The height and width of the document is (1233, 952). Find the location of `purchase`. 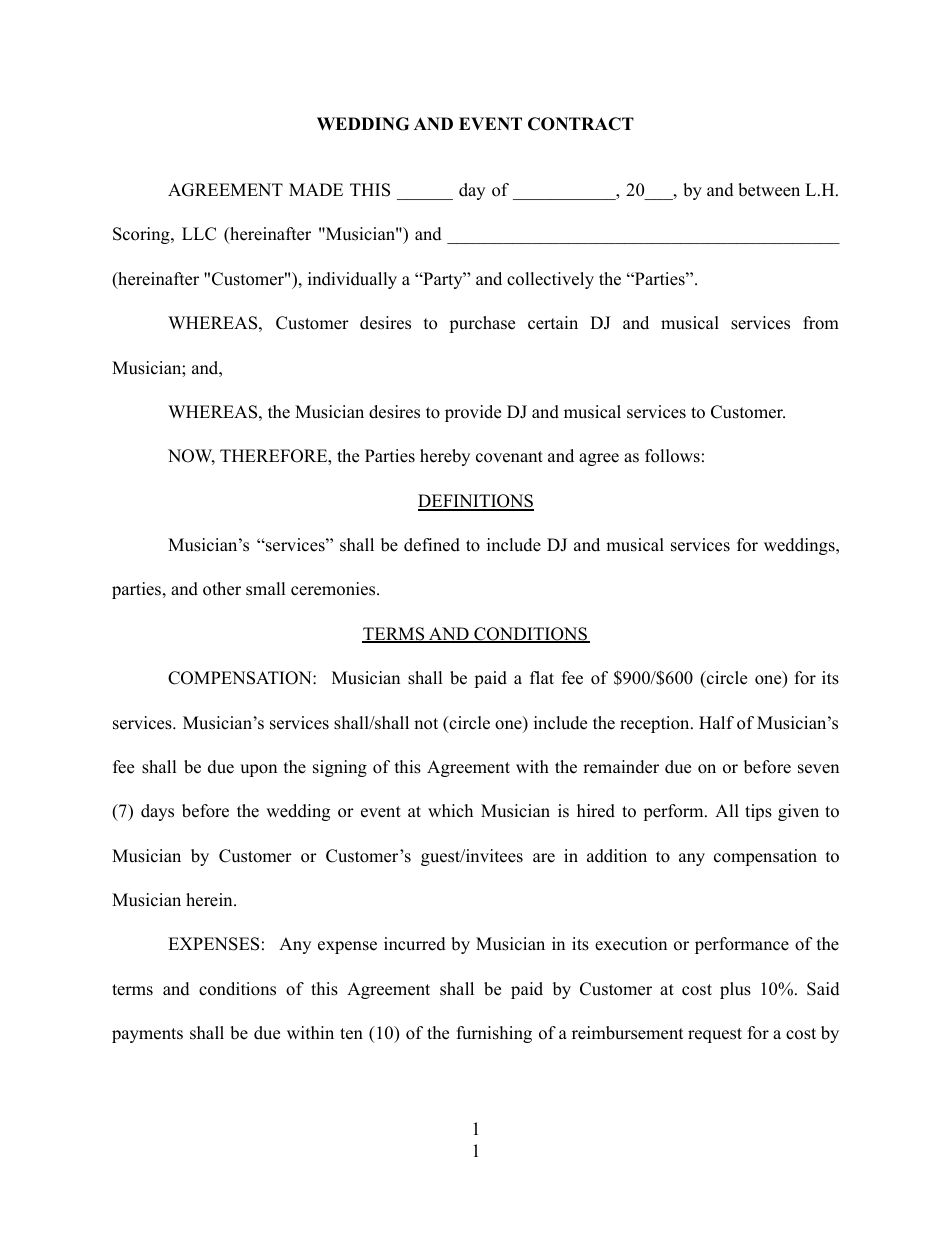

purchase is located at coordinates (482, 324).
